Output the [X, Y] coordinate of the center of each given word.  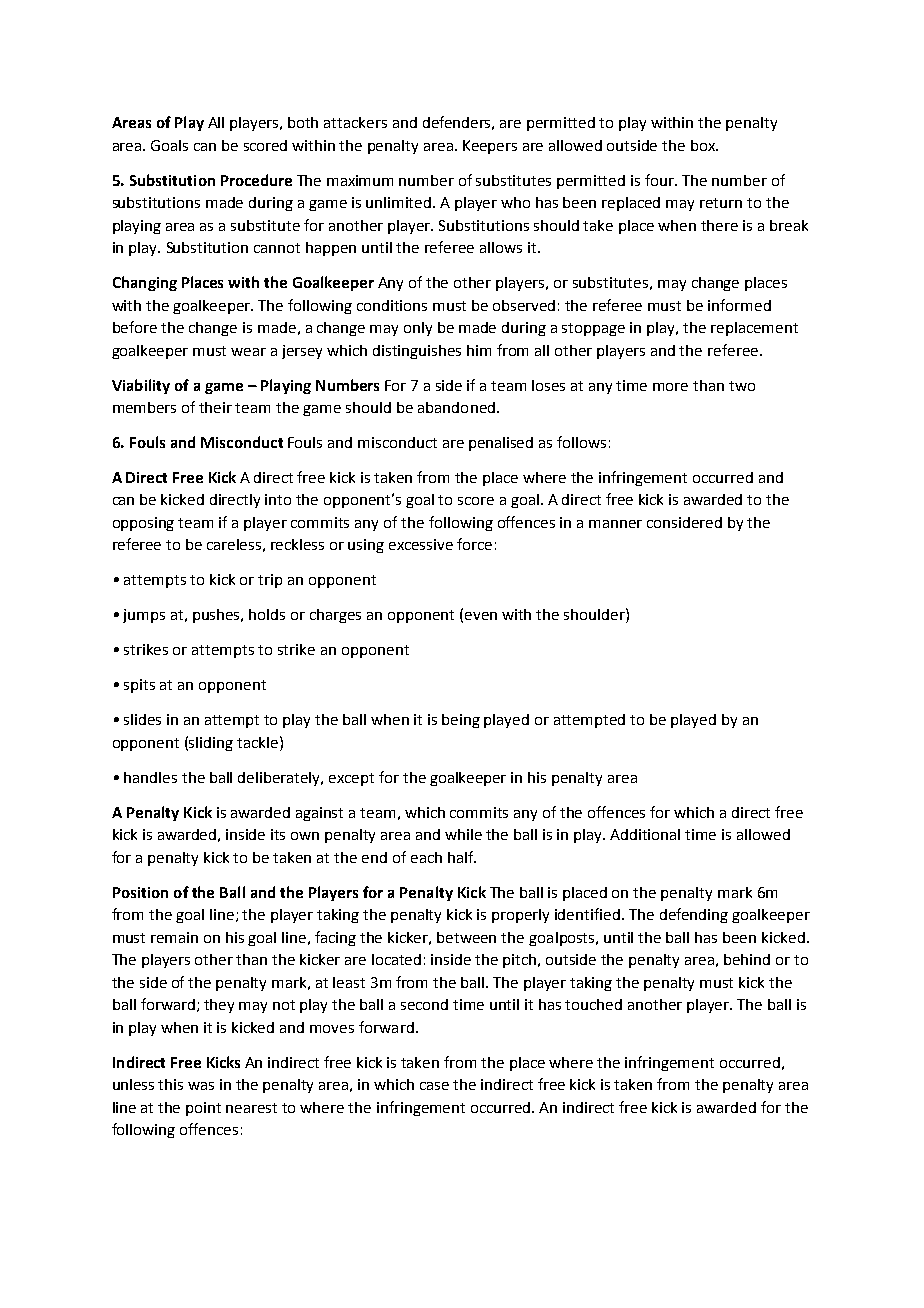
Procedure [256, 180]
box [704, 145]
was [201, 1086]
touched [593, 1004]
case [434, 1086]
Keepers [490, 147]
